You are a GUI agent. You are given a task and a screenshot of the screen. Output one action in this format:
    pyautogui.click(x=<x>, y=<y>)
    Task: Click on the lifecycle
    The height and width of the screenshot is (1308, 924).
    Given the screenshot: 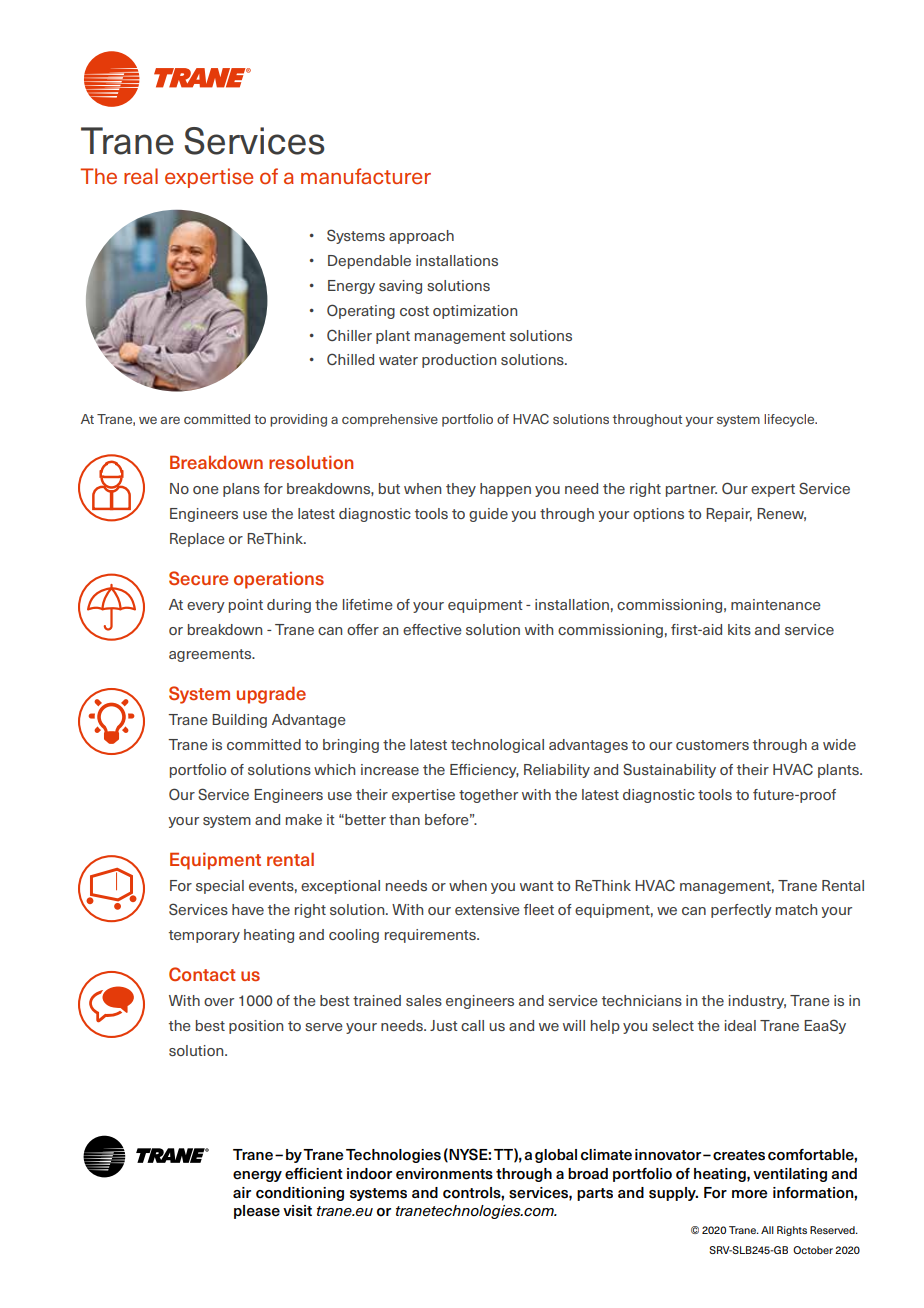 What is the action you would take?
    pyautogui.click(x=790, y=420)
